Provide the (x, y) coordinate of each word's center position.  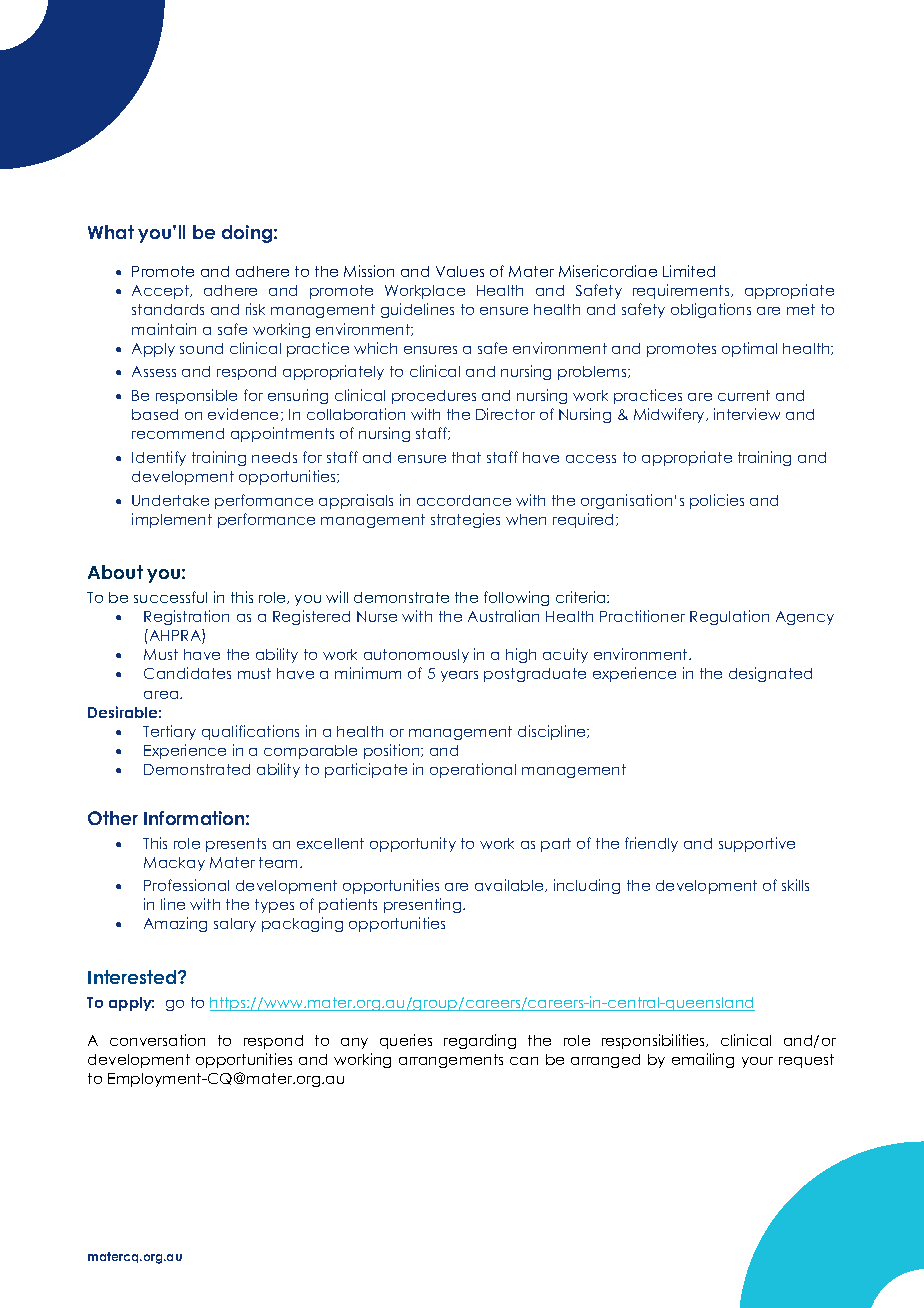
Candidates (187, 673)
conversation (157, 1040)
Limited (689, 271)
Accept (161, 292)
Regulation (729, 617)
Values (460, 271)
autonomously (416, 656)
